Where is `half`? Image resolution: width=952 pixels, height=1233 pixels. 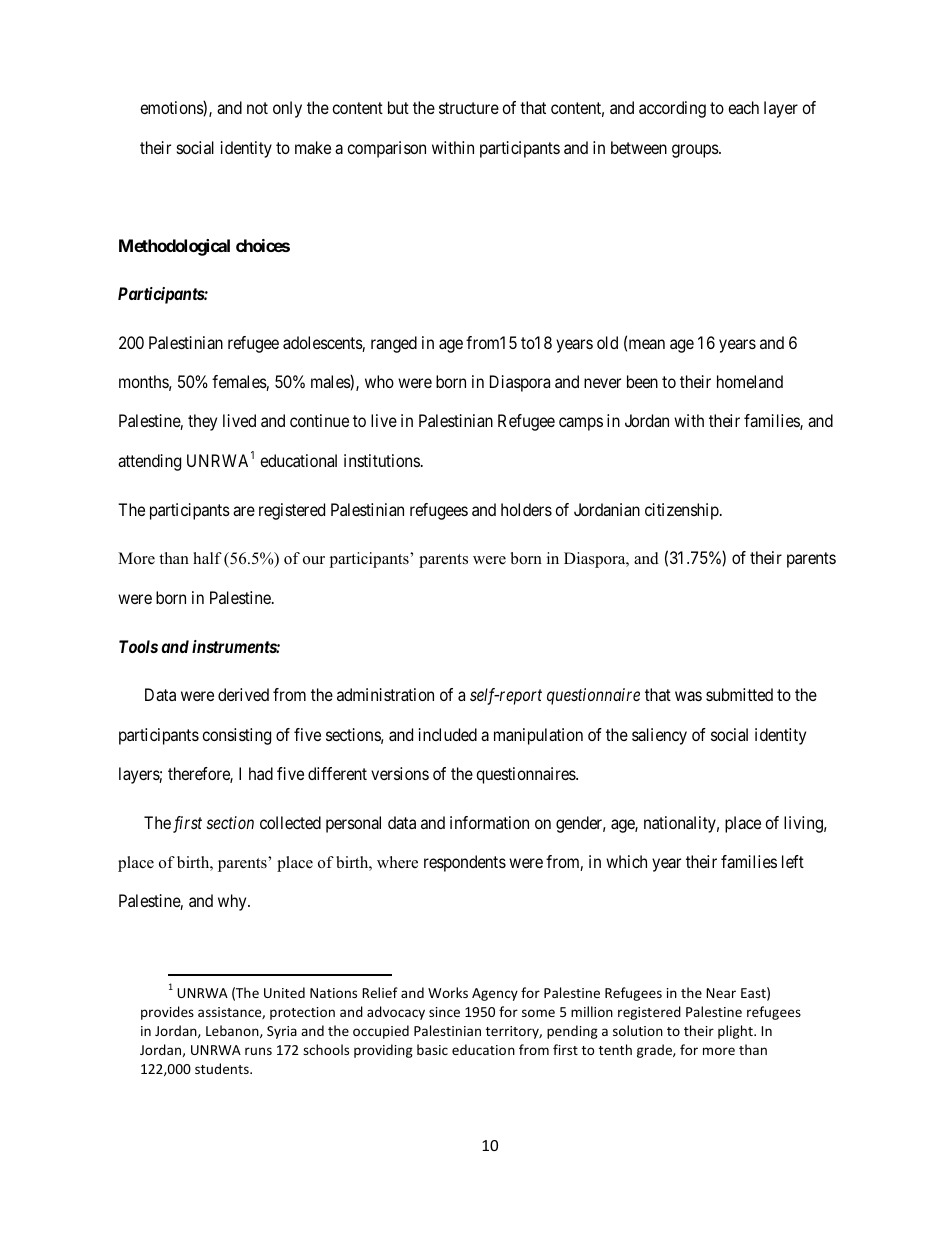 half is located at coordinates (207, 558).
